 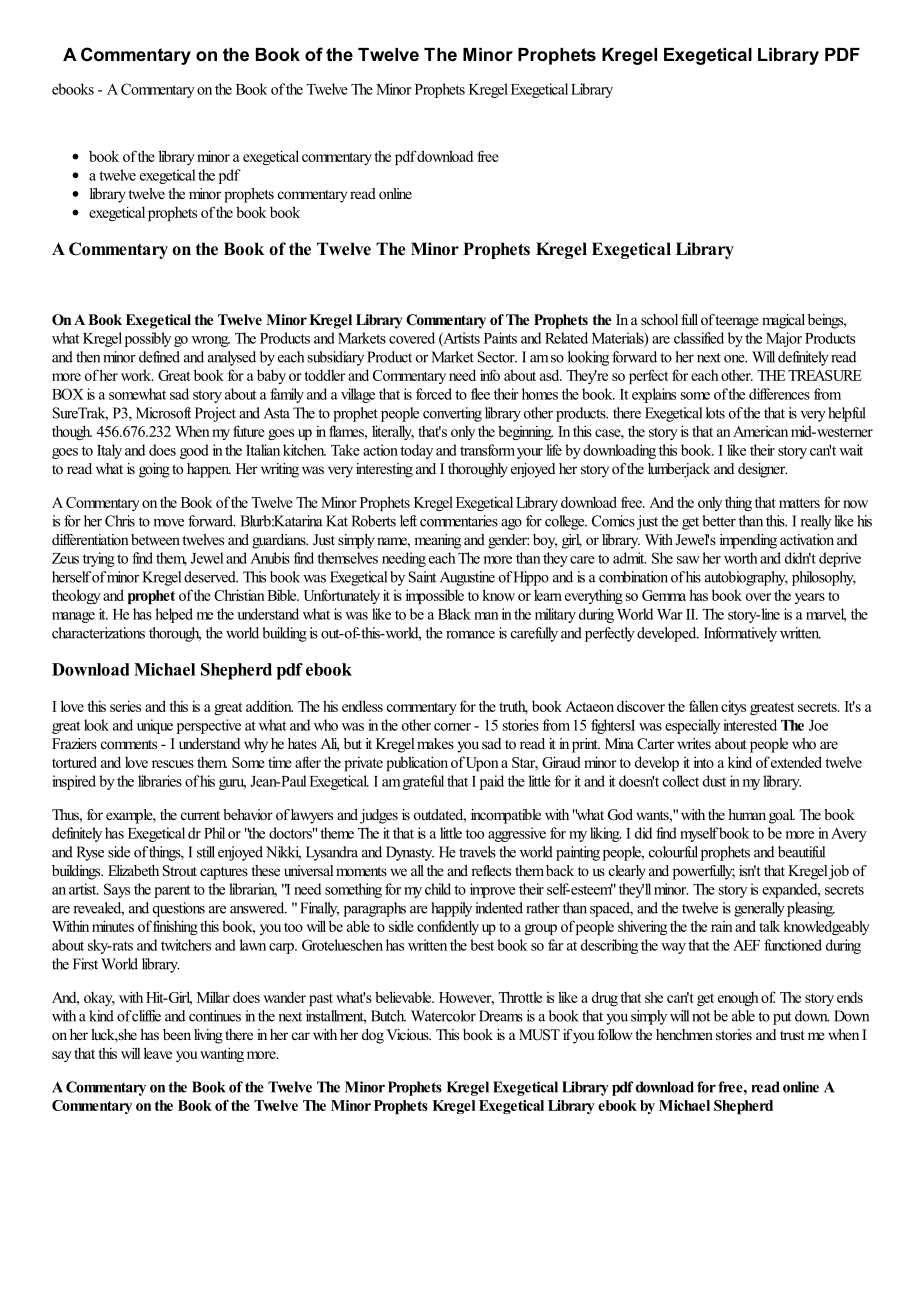 What do you see at coordinates (733, 707) in the page?
I see `citys` at bounding box center [733, 707].
